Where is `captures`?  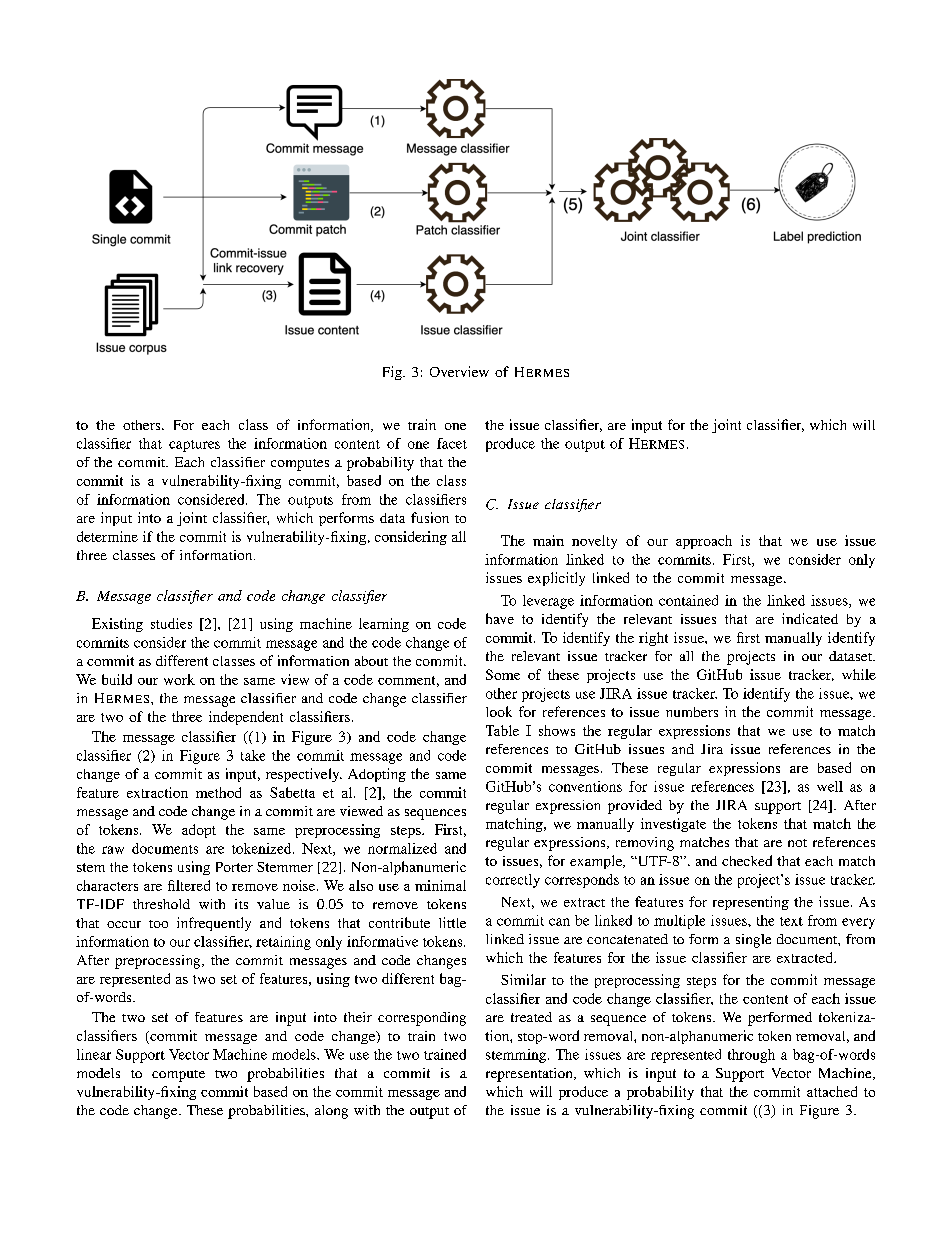 captures is located at coordinates (194, 446).
